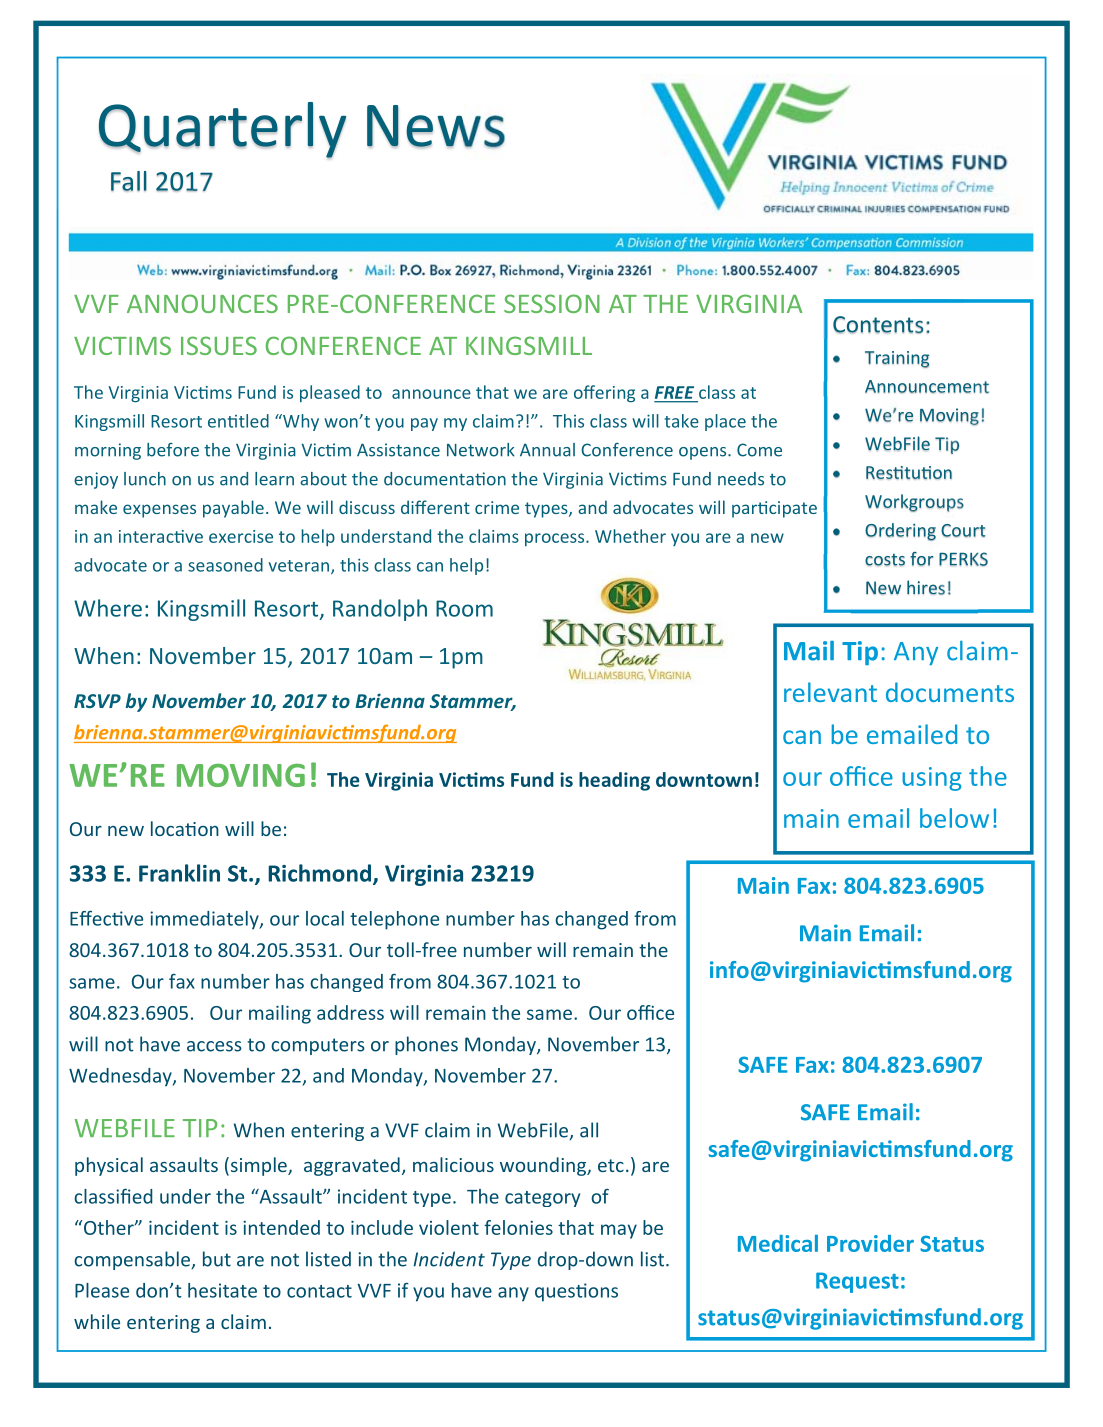 The width and height of the page is (1103, 1427). What do you see at coordinates (897, 359) in the page?
I see `Training` at bounding box center [897, 359].
